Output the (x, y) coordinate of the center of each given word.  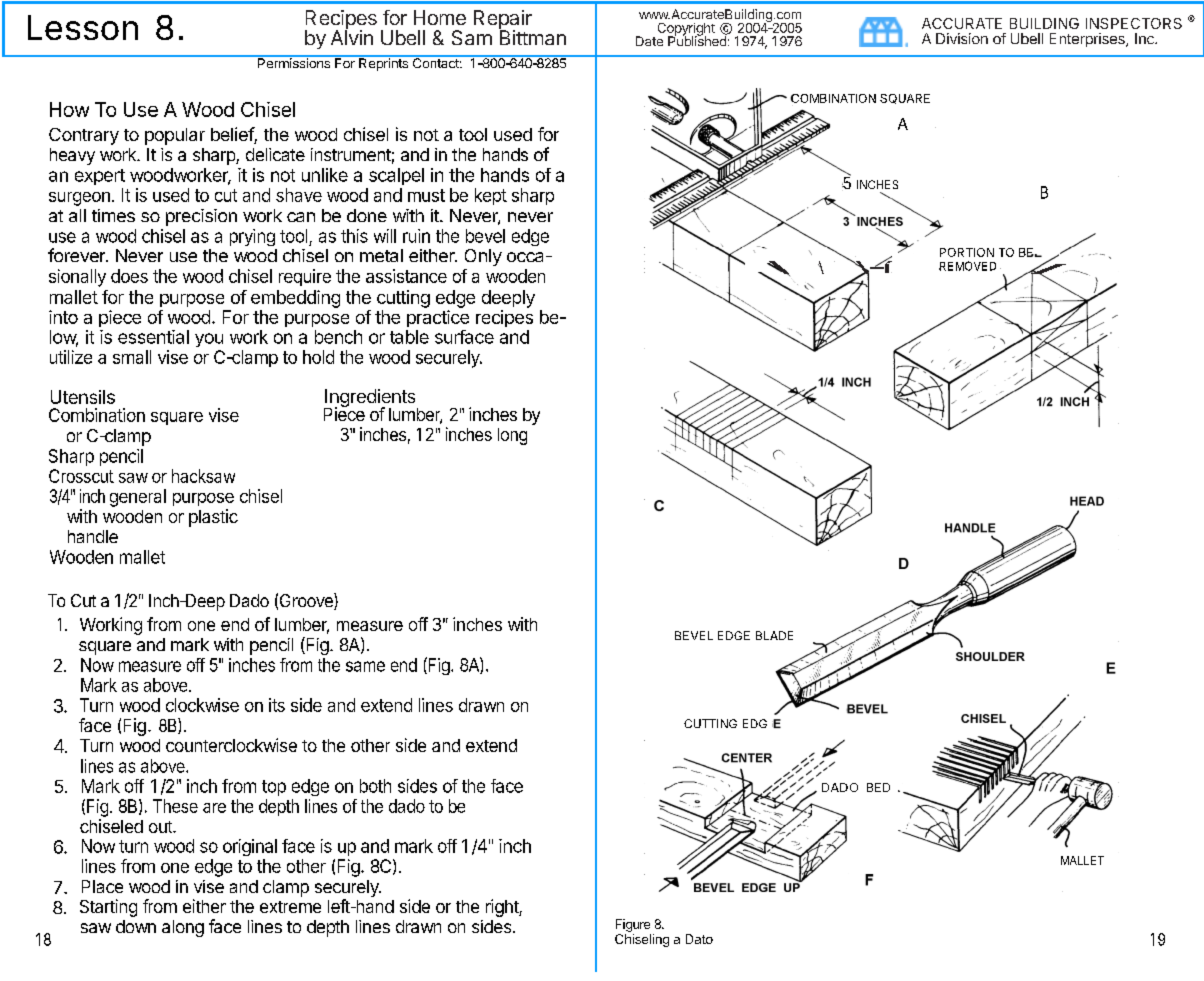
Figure (633, 925)
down (136, 926)
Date (649, 41)
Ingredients (371, 399)
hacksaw (203, 476)
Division (962, 38)
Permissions (294, 62)
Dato (699, 939)
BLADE (774, 635)
